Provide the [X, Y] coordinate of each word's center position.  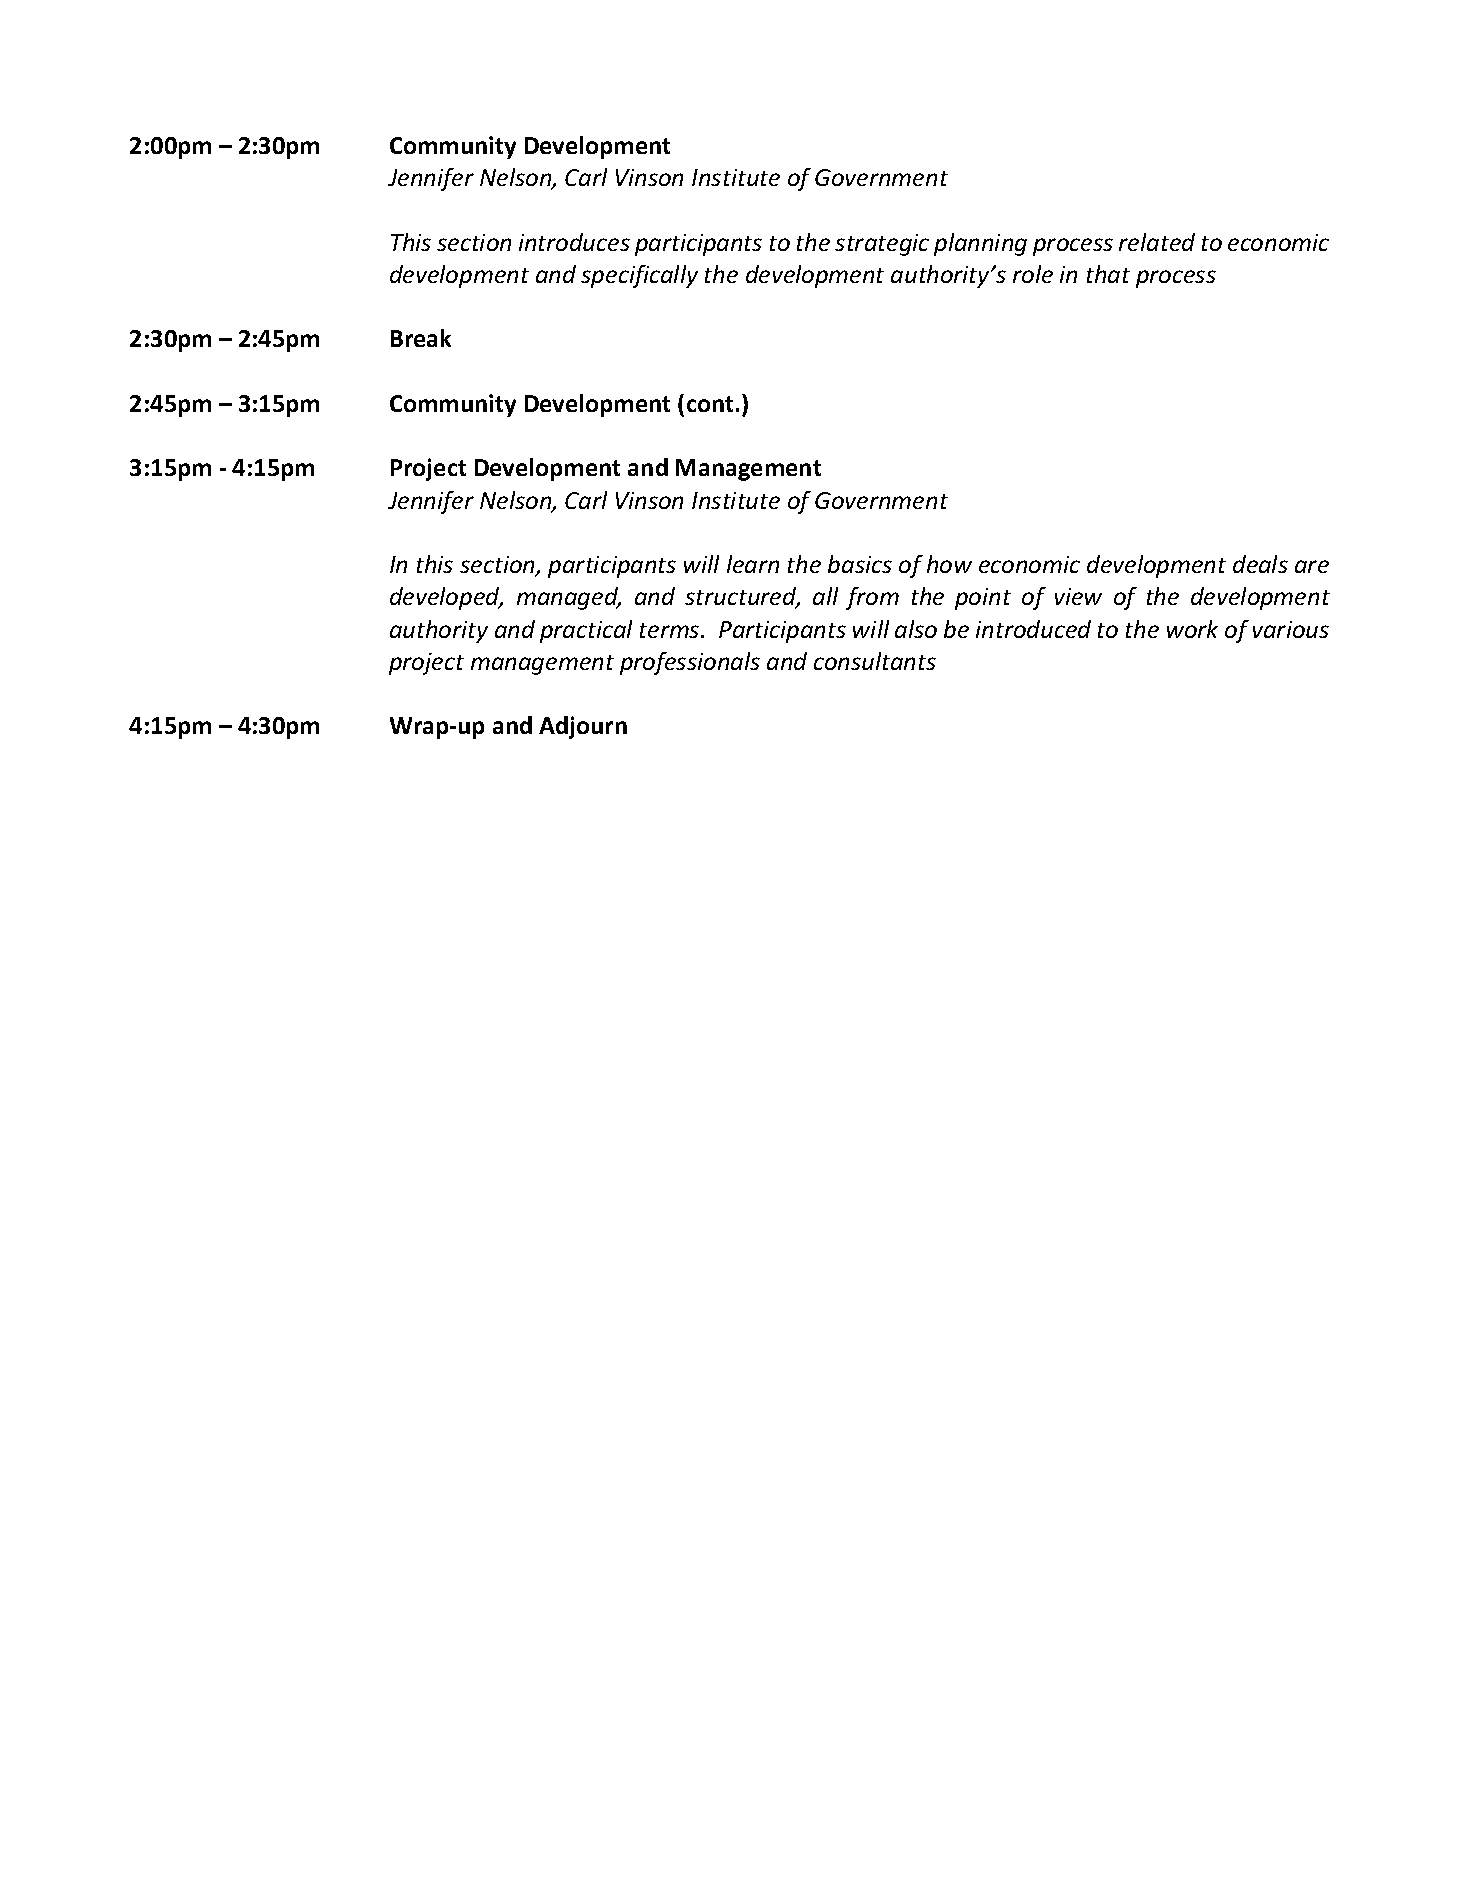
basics [860, 564]
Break [421, 338]
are [1312, 566]
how [949, 564]
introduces [574, 242]
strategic [882, 245]
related [1157, 242]
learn [753, 564]
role [1033, 274]
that [1108, 274]
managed [569, 598]
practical [586, 631]
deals [1260, 564]
